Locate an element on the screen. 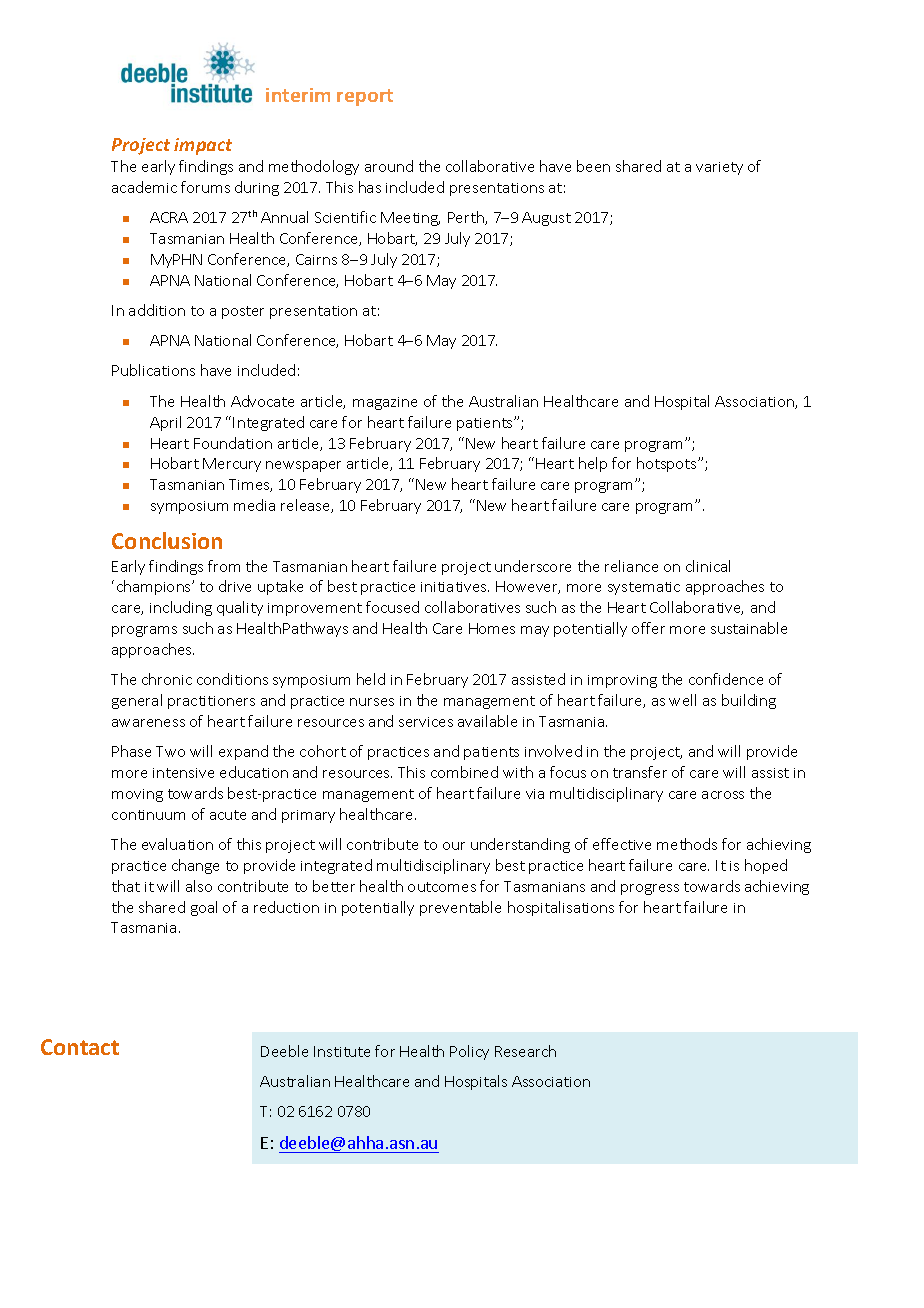 This screenshot has width=924, height=1308. variety is located at coordinates (719, 168).
